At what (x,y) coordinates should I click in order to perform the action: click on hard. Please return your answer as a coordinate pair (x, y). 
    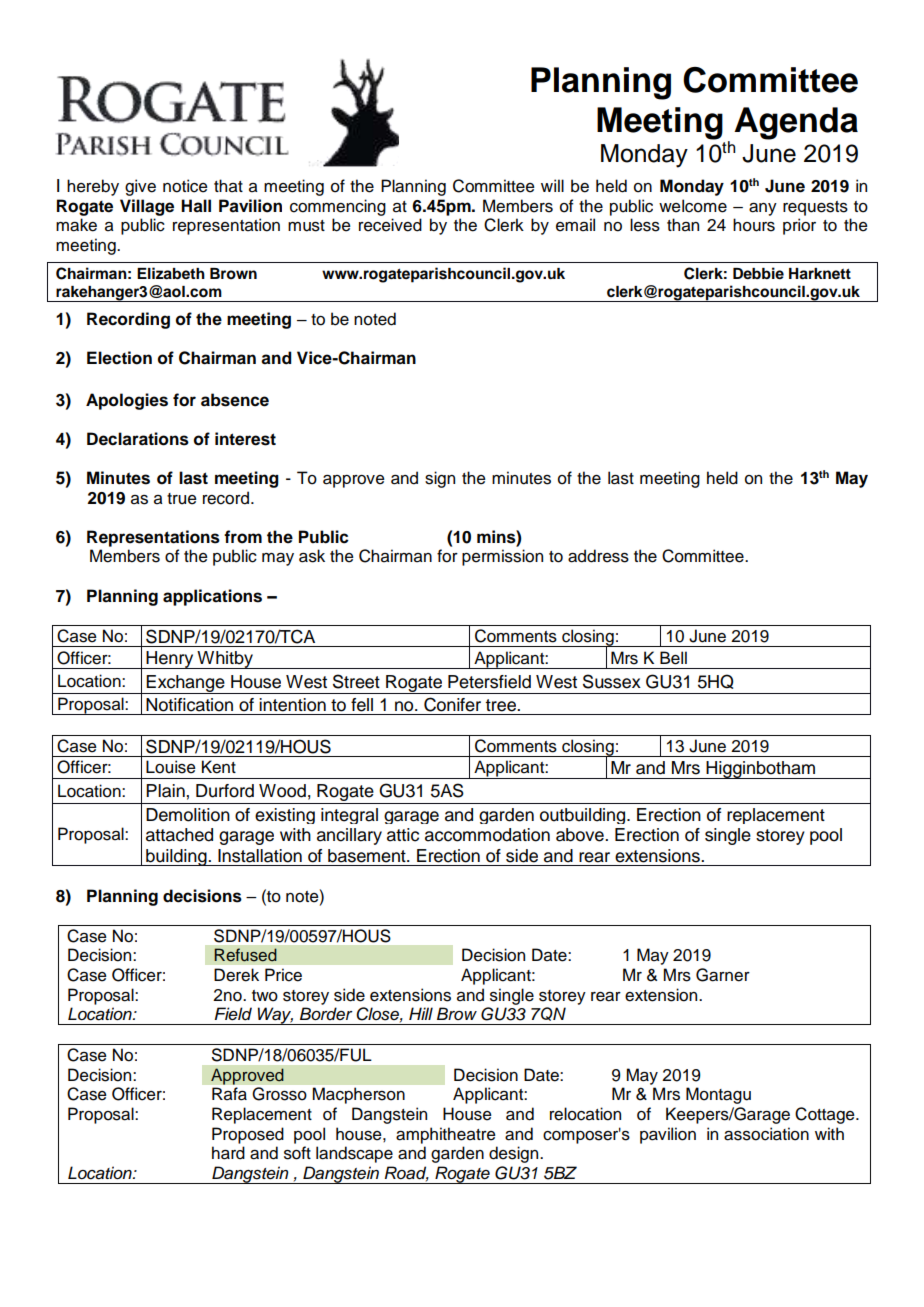
    Looking at the image, I should click on (228, 1153).
